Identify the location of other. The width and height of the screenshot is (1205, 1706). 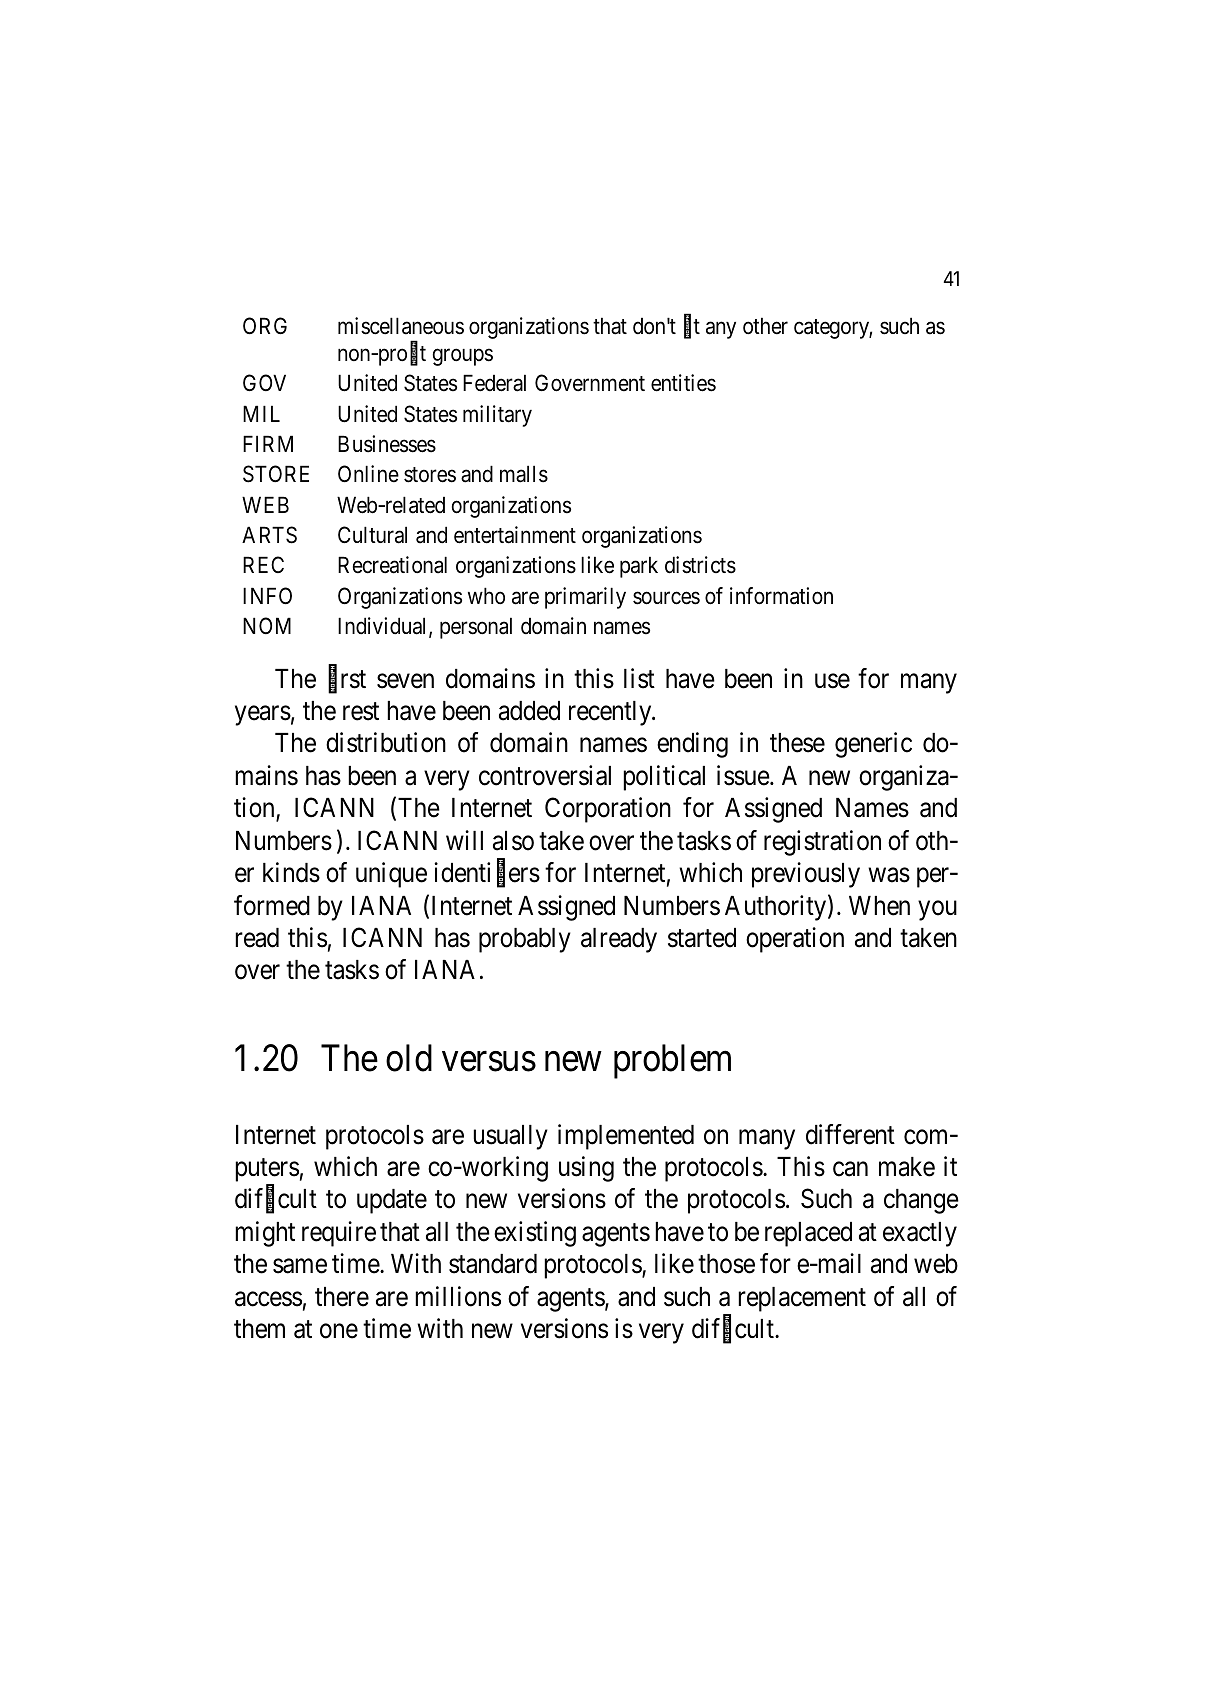
(765, 326).
